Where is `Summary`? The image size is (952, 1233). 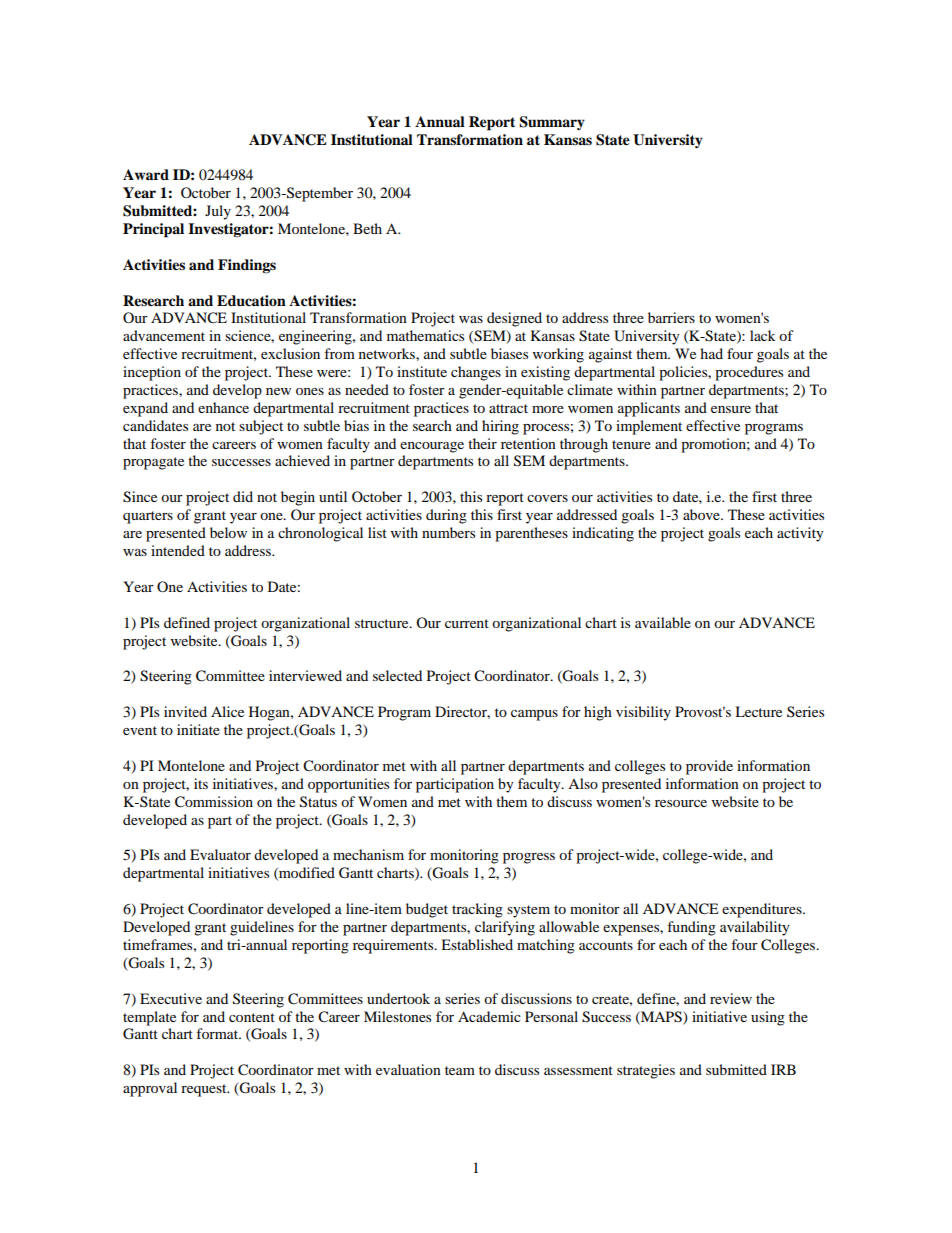 Summary is located at coordinates (552, 123).
